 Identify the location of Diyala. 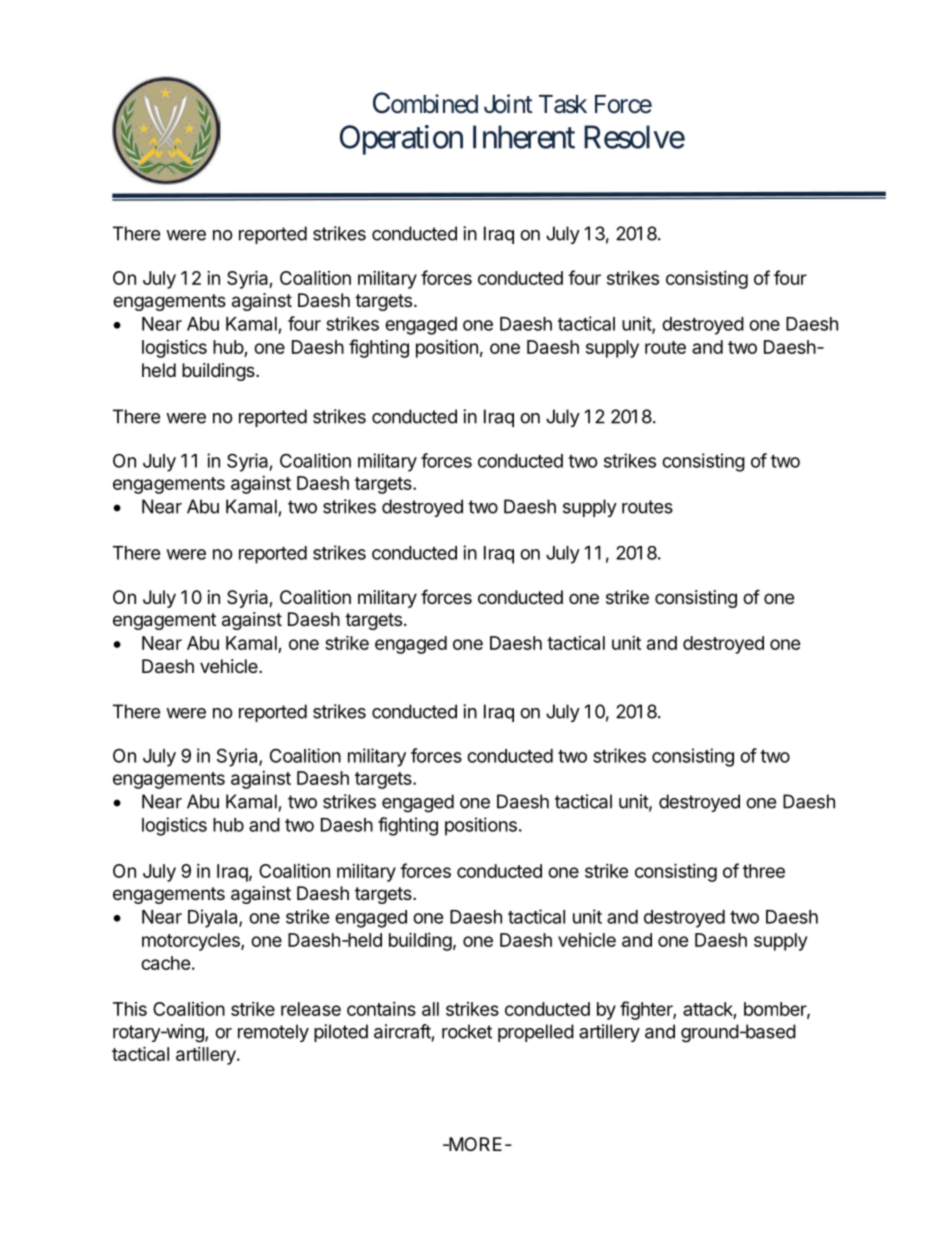
(214, 918).
